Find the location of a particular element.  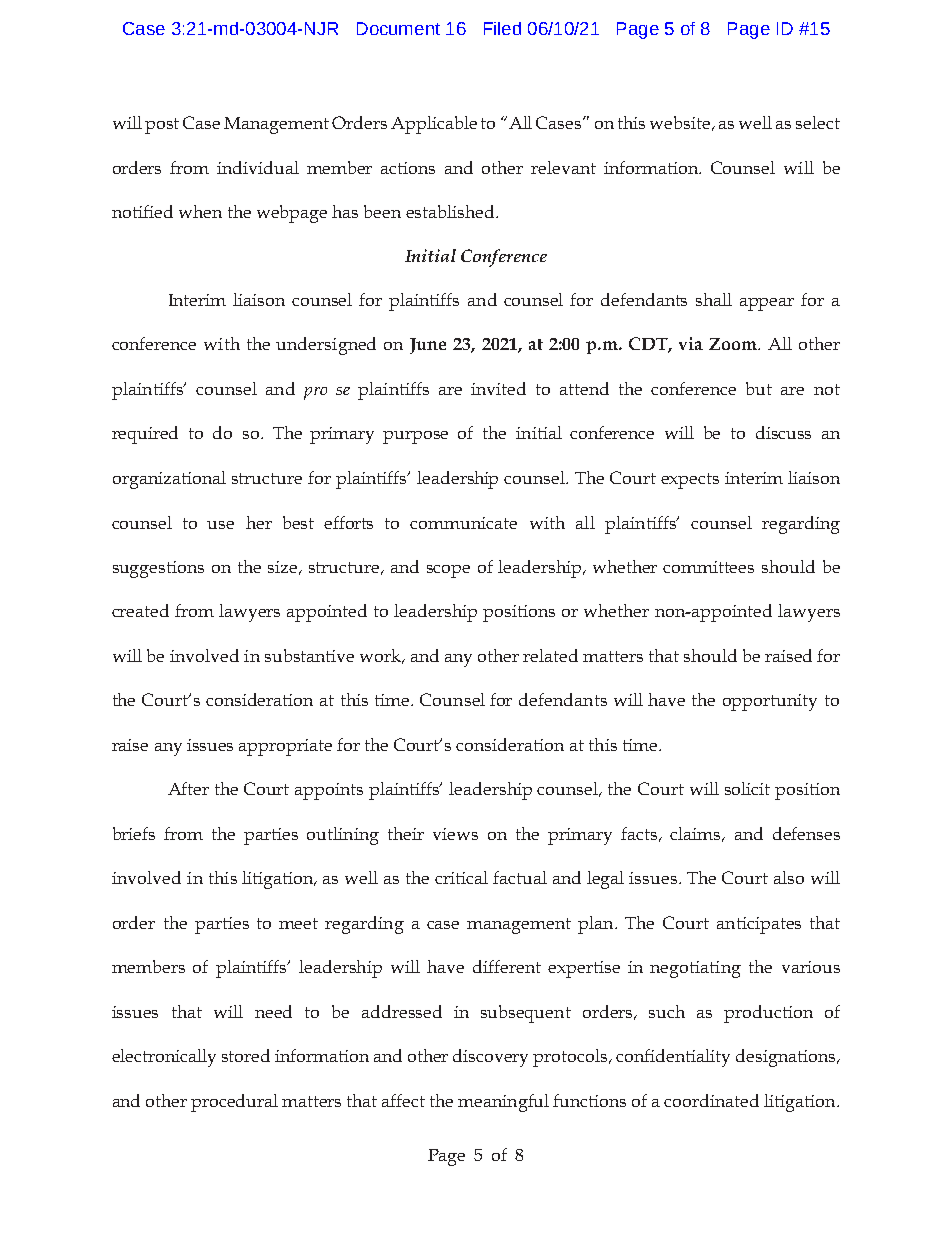

views is located at coordinates (455, 834).
